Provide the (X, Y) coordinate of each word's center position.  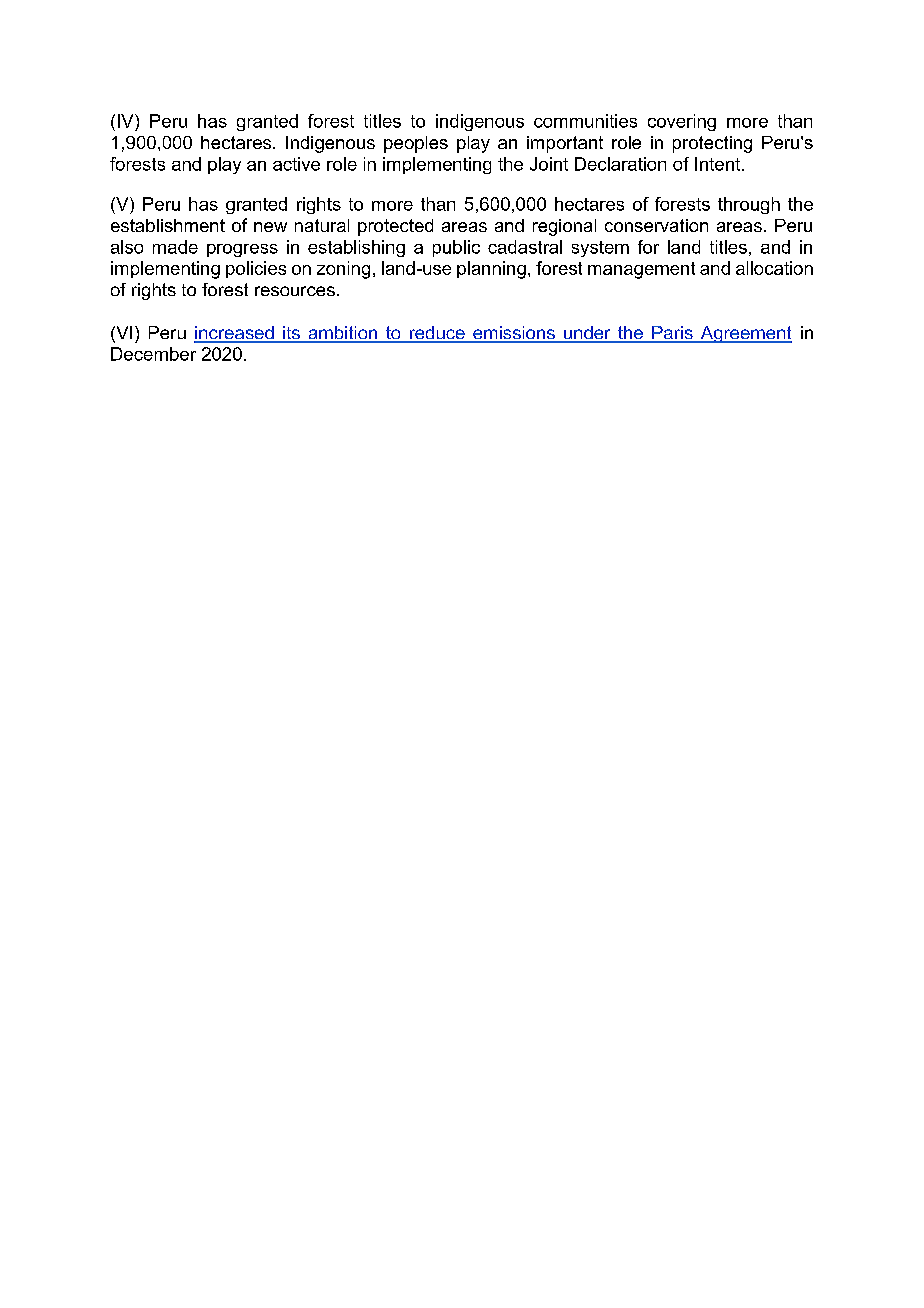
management (641, 270)
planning (491, 270)
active (296, 164)
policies (256, 269)
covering (682, 122)
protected (395, 227)
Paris (672, 334)
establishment (168, 225)
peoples (416, 144)
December (153, 354)
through (749, 205)
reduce (437, 334)
